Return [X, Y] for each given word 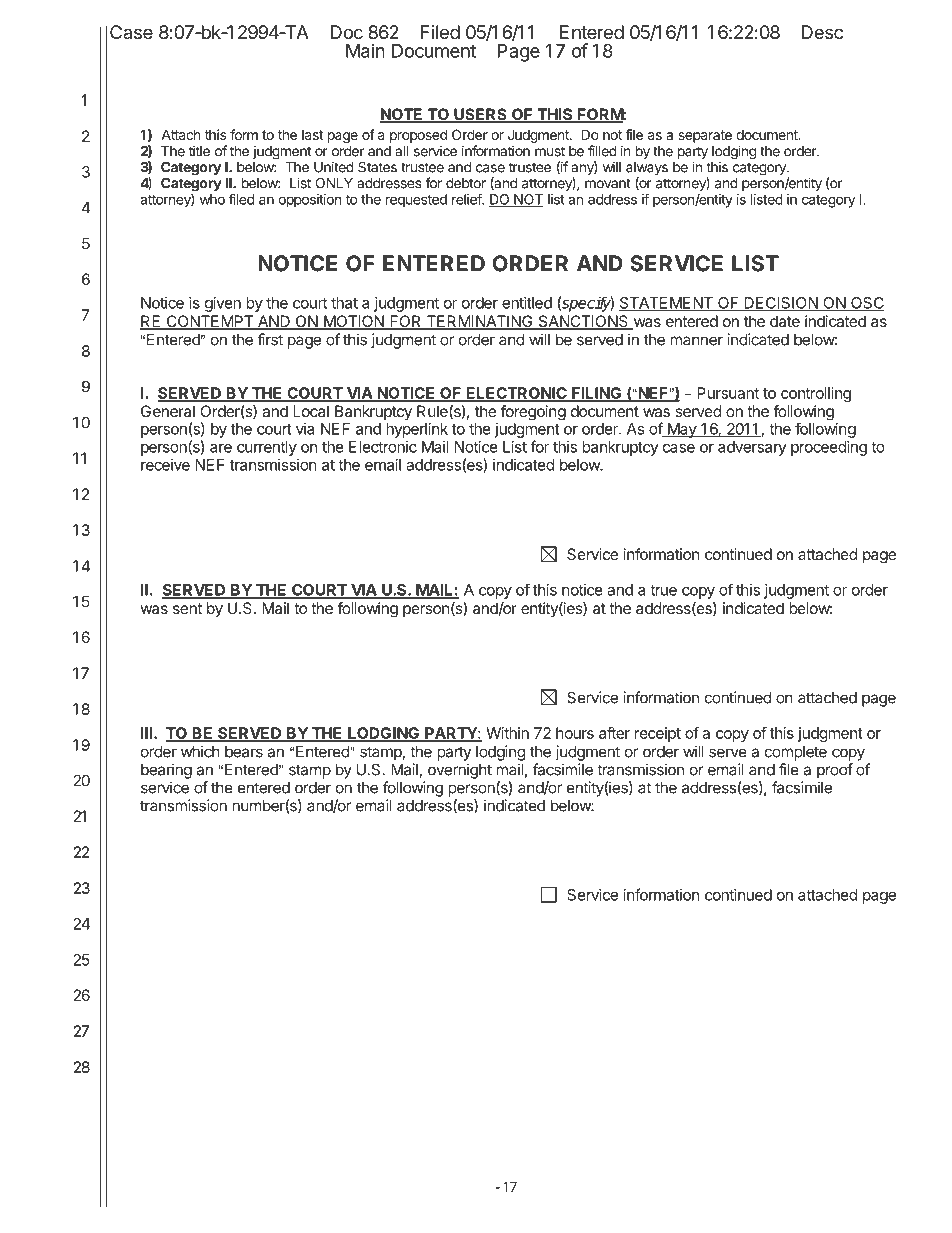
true [663, 590]
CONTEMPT [210, 322]
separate [705, 136]
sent [187, 608]
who [212, 199]
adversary [752, 448]
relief [468, 199]
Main [365, 50]
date [785, 321]
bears [244, 752]
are [221, 448]
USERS [480, 115]
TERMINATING [479, 322]
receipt [658, 734]
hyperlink [417, 430]
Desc [822, 32]
